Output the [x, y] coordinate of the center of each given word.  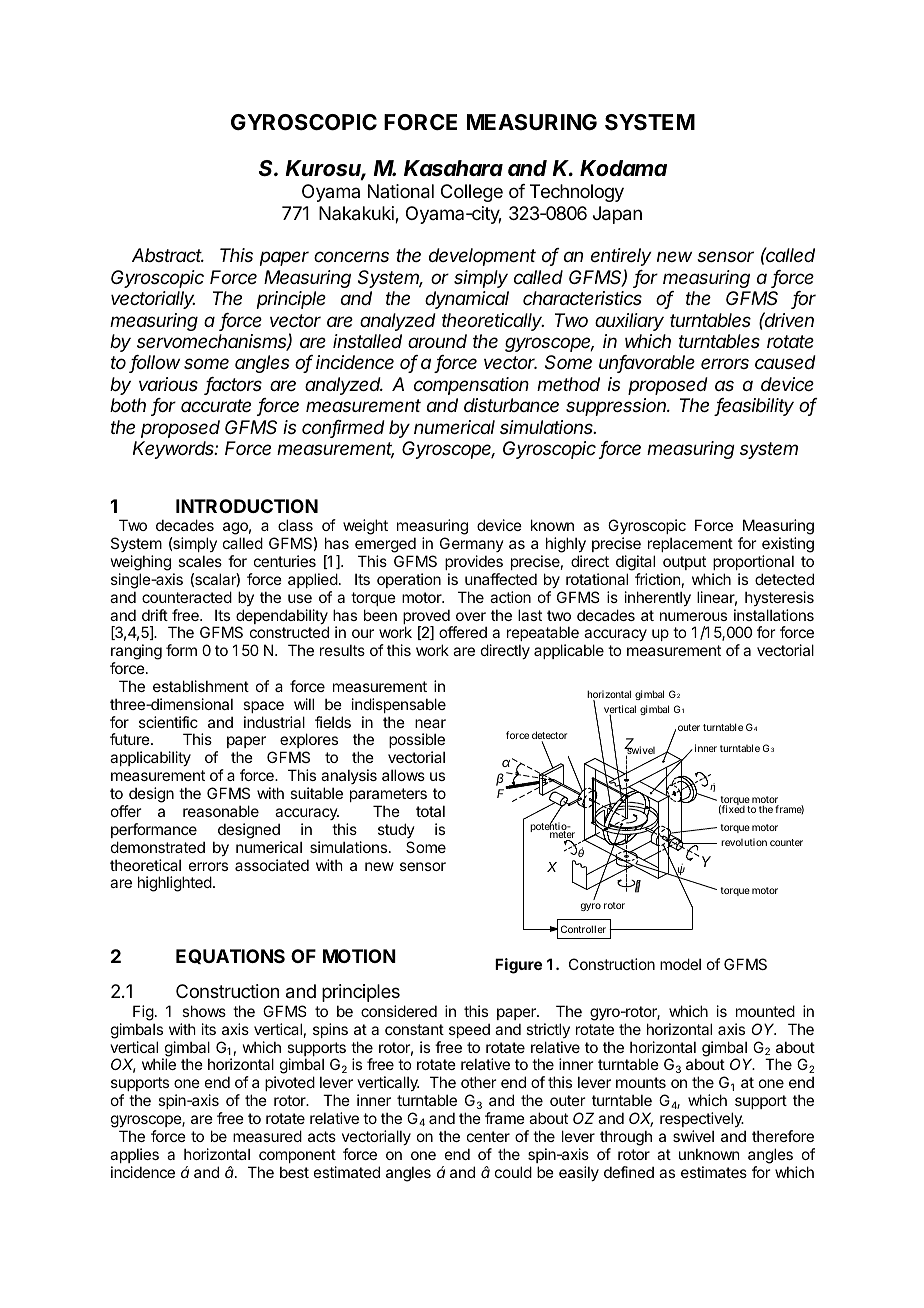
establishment [201, 686]
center [488, 1136]
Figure [518, 966]
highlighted [175, 884]
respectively [702, 1119]
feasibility [754, 407]
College [472, 193]
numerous [693, 616]
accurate [216, 405]
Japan [617, 215]
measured [267, 1136]
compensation [471, 386]
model [680, 964]
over [471, 616]
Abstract [168, 255]
